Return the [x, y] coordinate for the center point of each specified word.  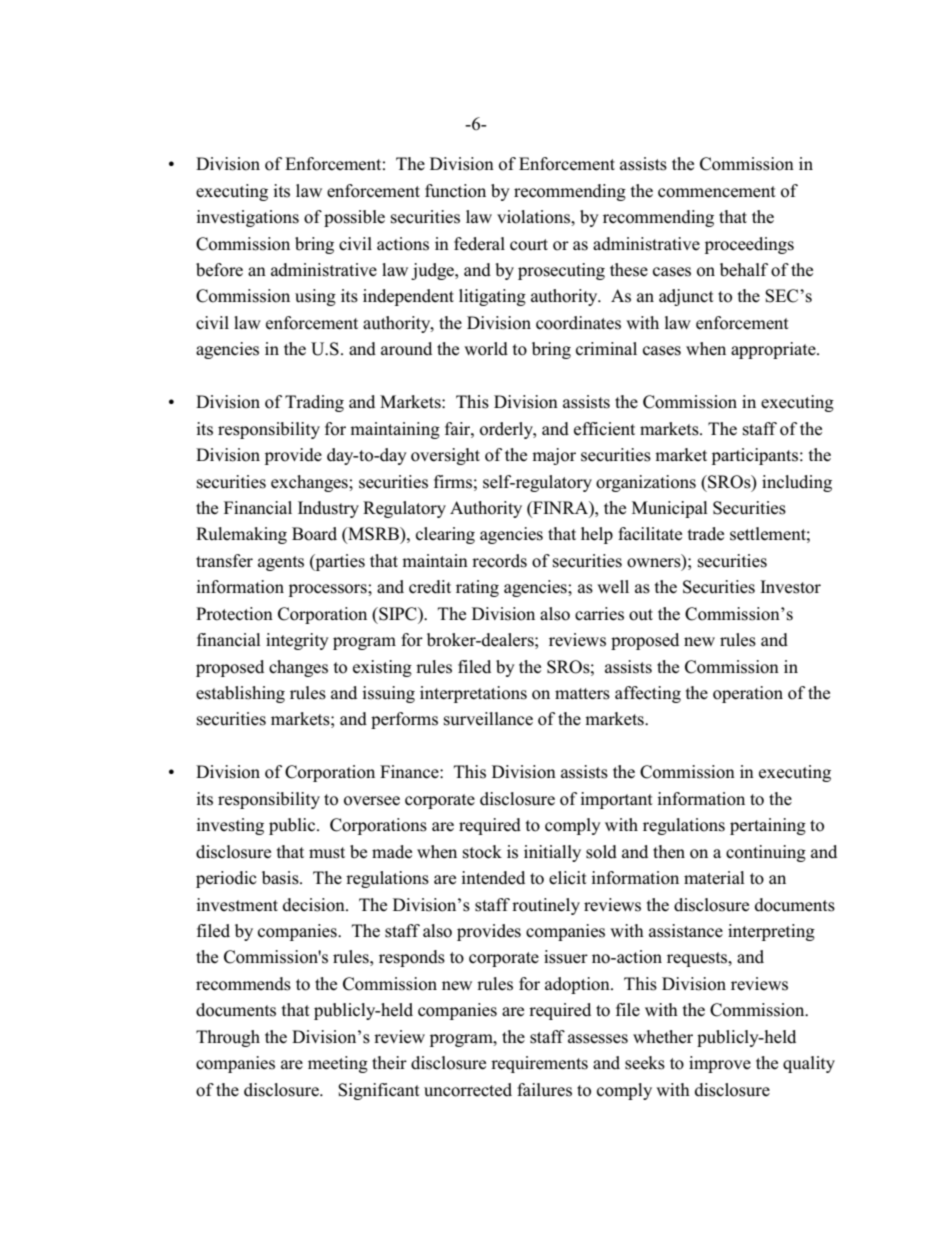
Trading [314, 403]
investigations [247, 218]
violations [534, 217]
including [797, 483]
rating [477, 588]
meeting [338, 1064]
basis [281, 878]
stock [482, 852]
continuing [766, 853]
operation [748, 694]
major [554, 456]
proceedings [749, 245]
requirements [539, 1064]
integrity [297, 641]
